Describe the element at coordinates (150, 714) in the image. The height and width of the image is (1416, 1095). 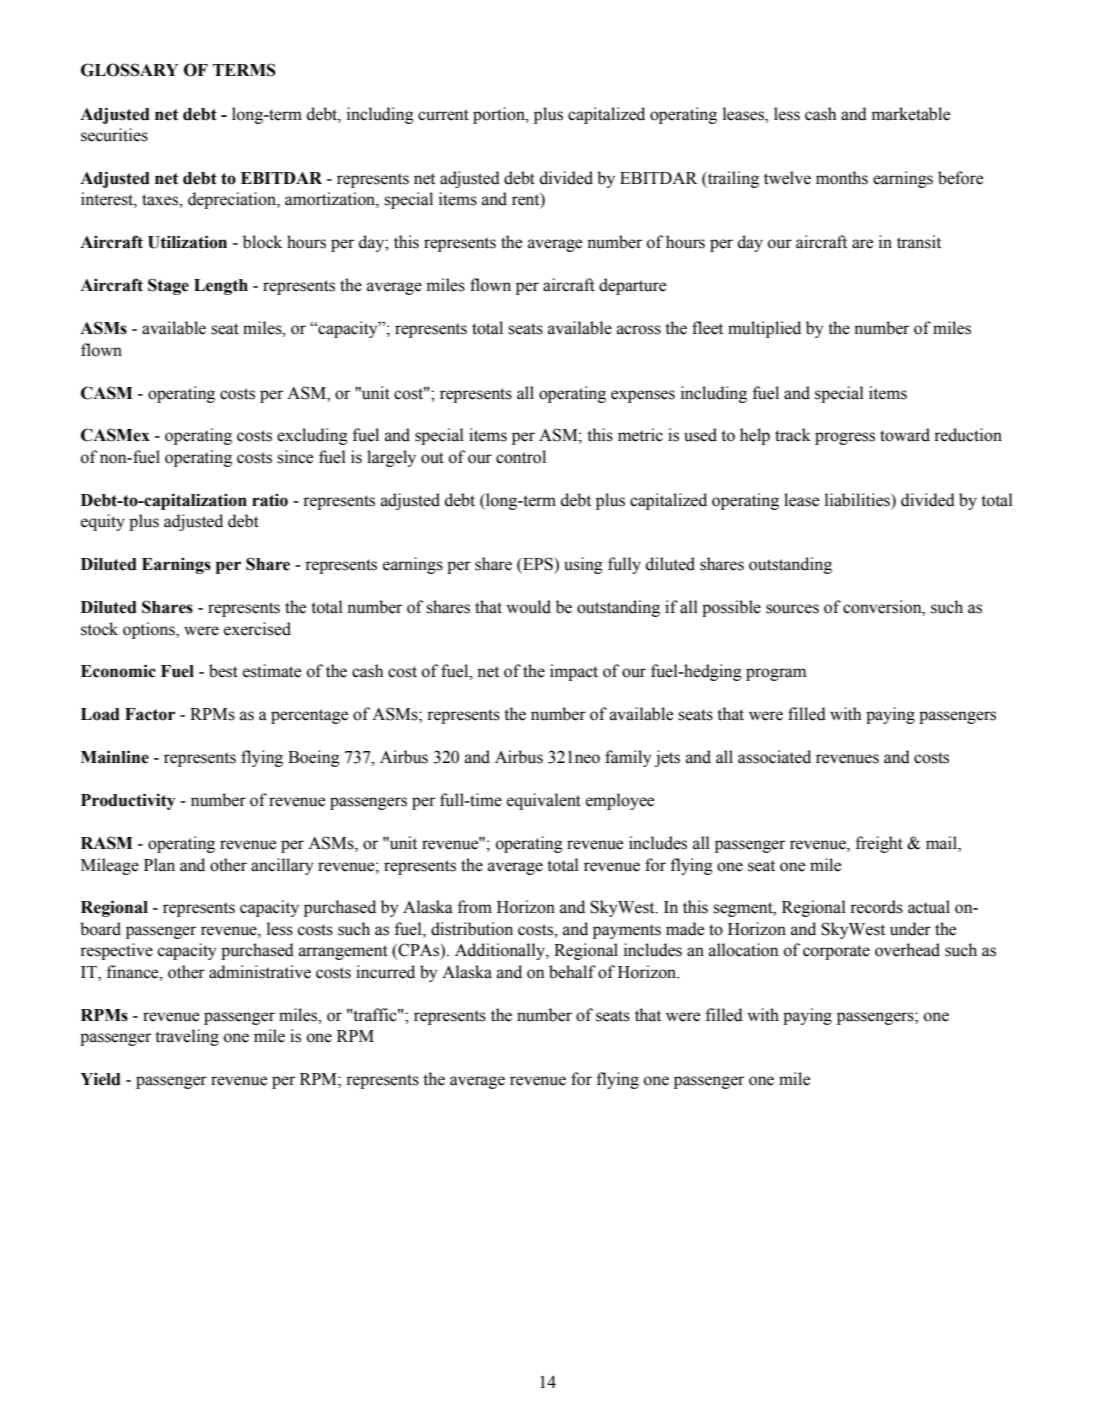
I see `Factor` at that location.
